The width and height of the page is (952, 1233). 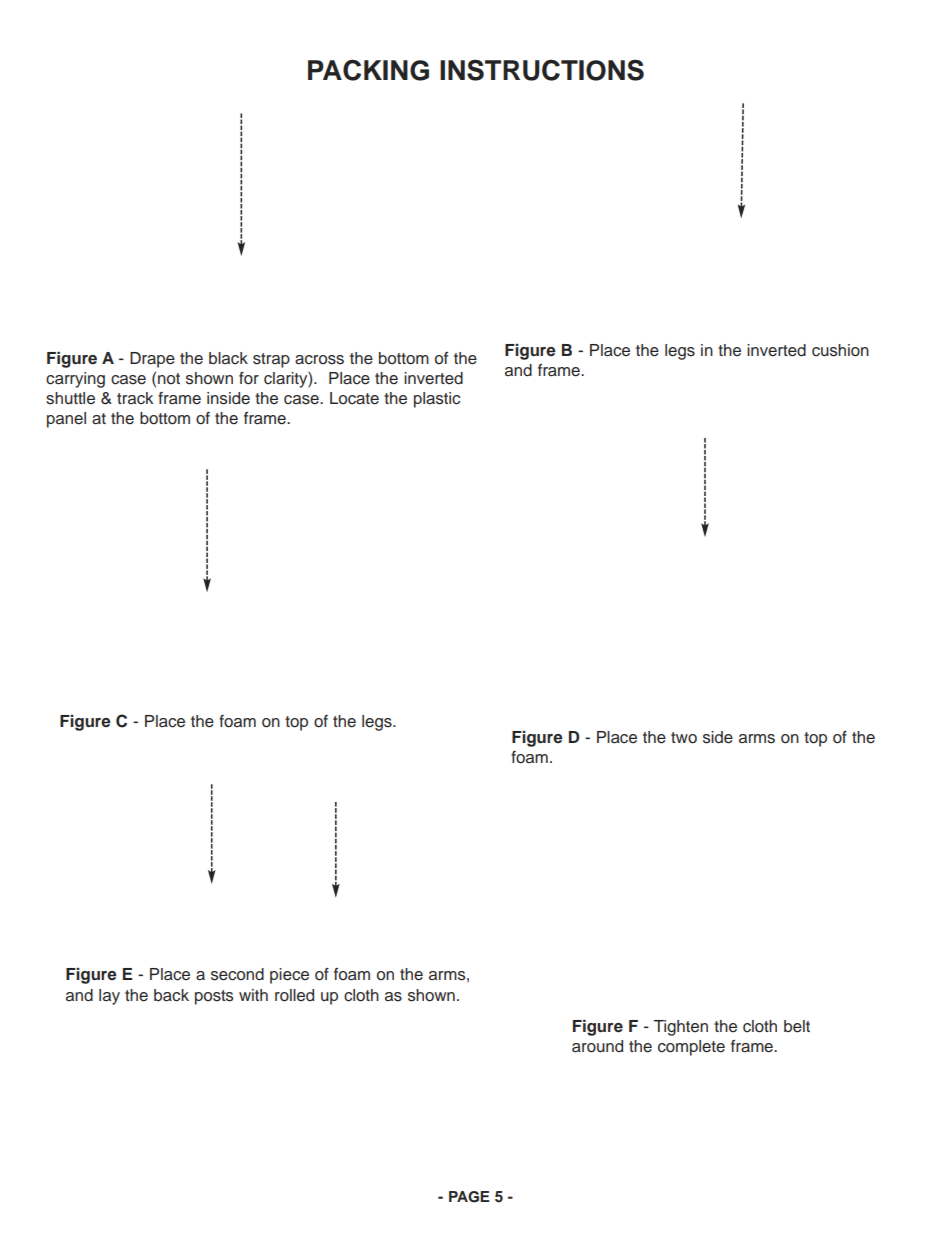 What do you see at coordinates (542, 70) in the page?
I see `INSTRUCTIONS` at bounding box center [542, 70].
